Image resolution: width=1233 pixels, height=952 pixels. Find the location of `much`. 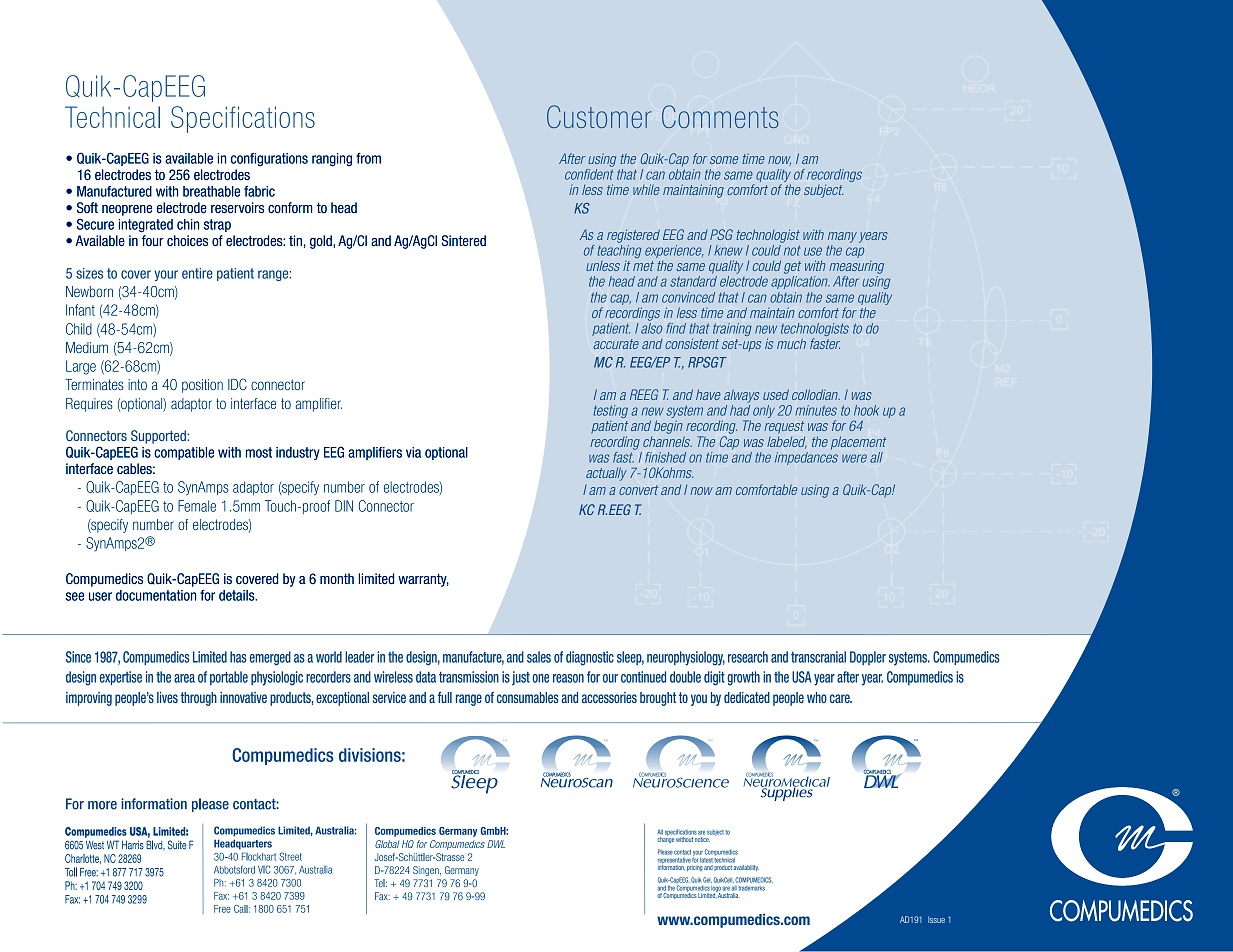

much is located at coordinates (791, 343).
